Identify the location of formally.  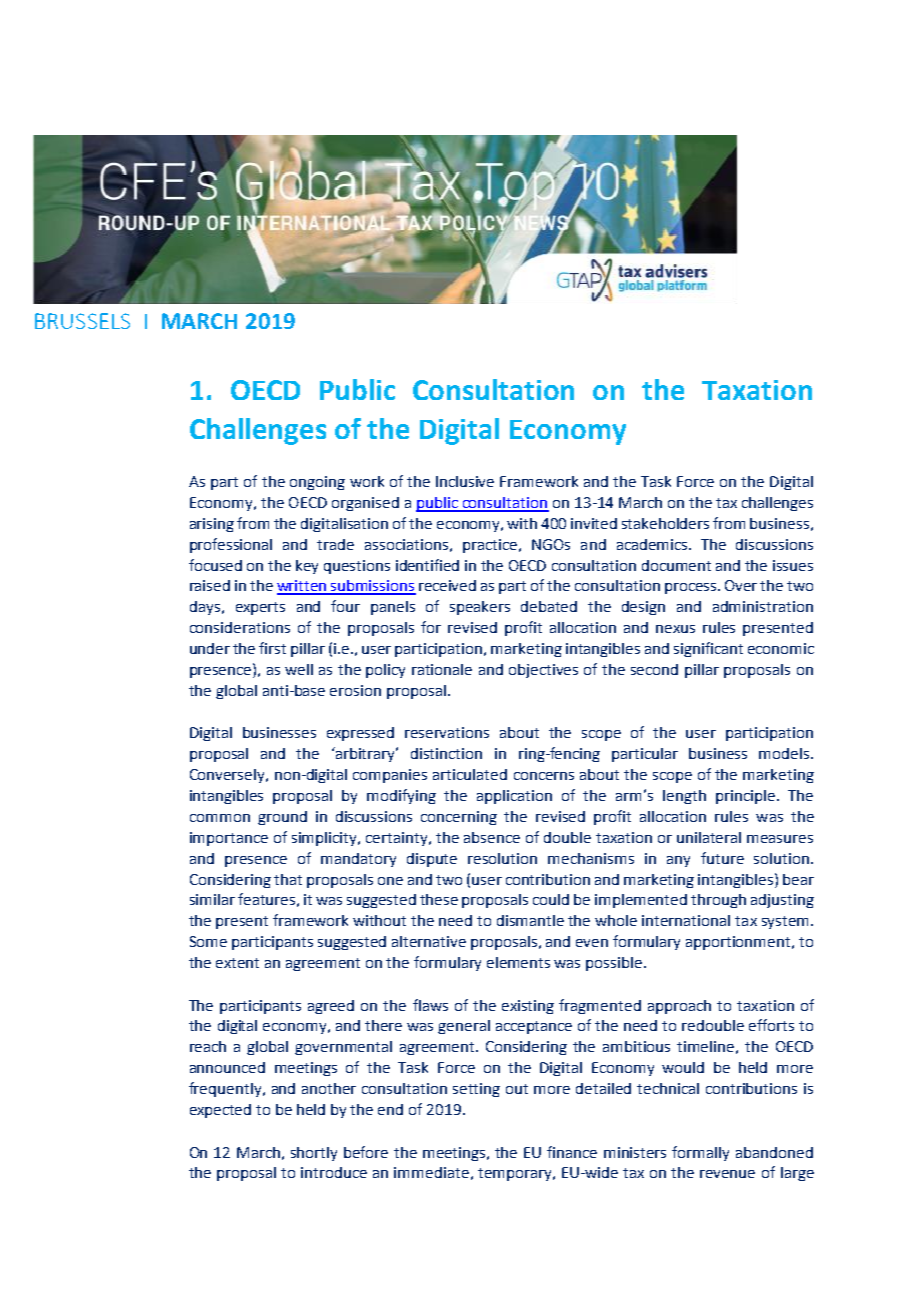
(700, 1153).
